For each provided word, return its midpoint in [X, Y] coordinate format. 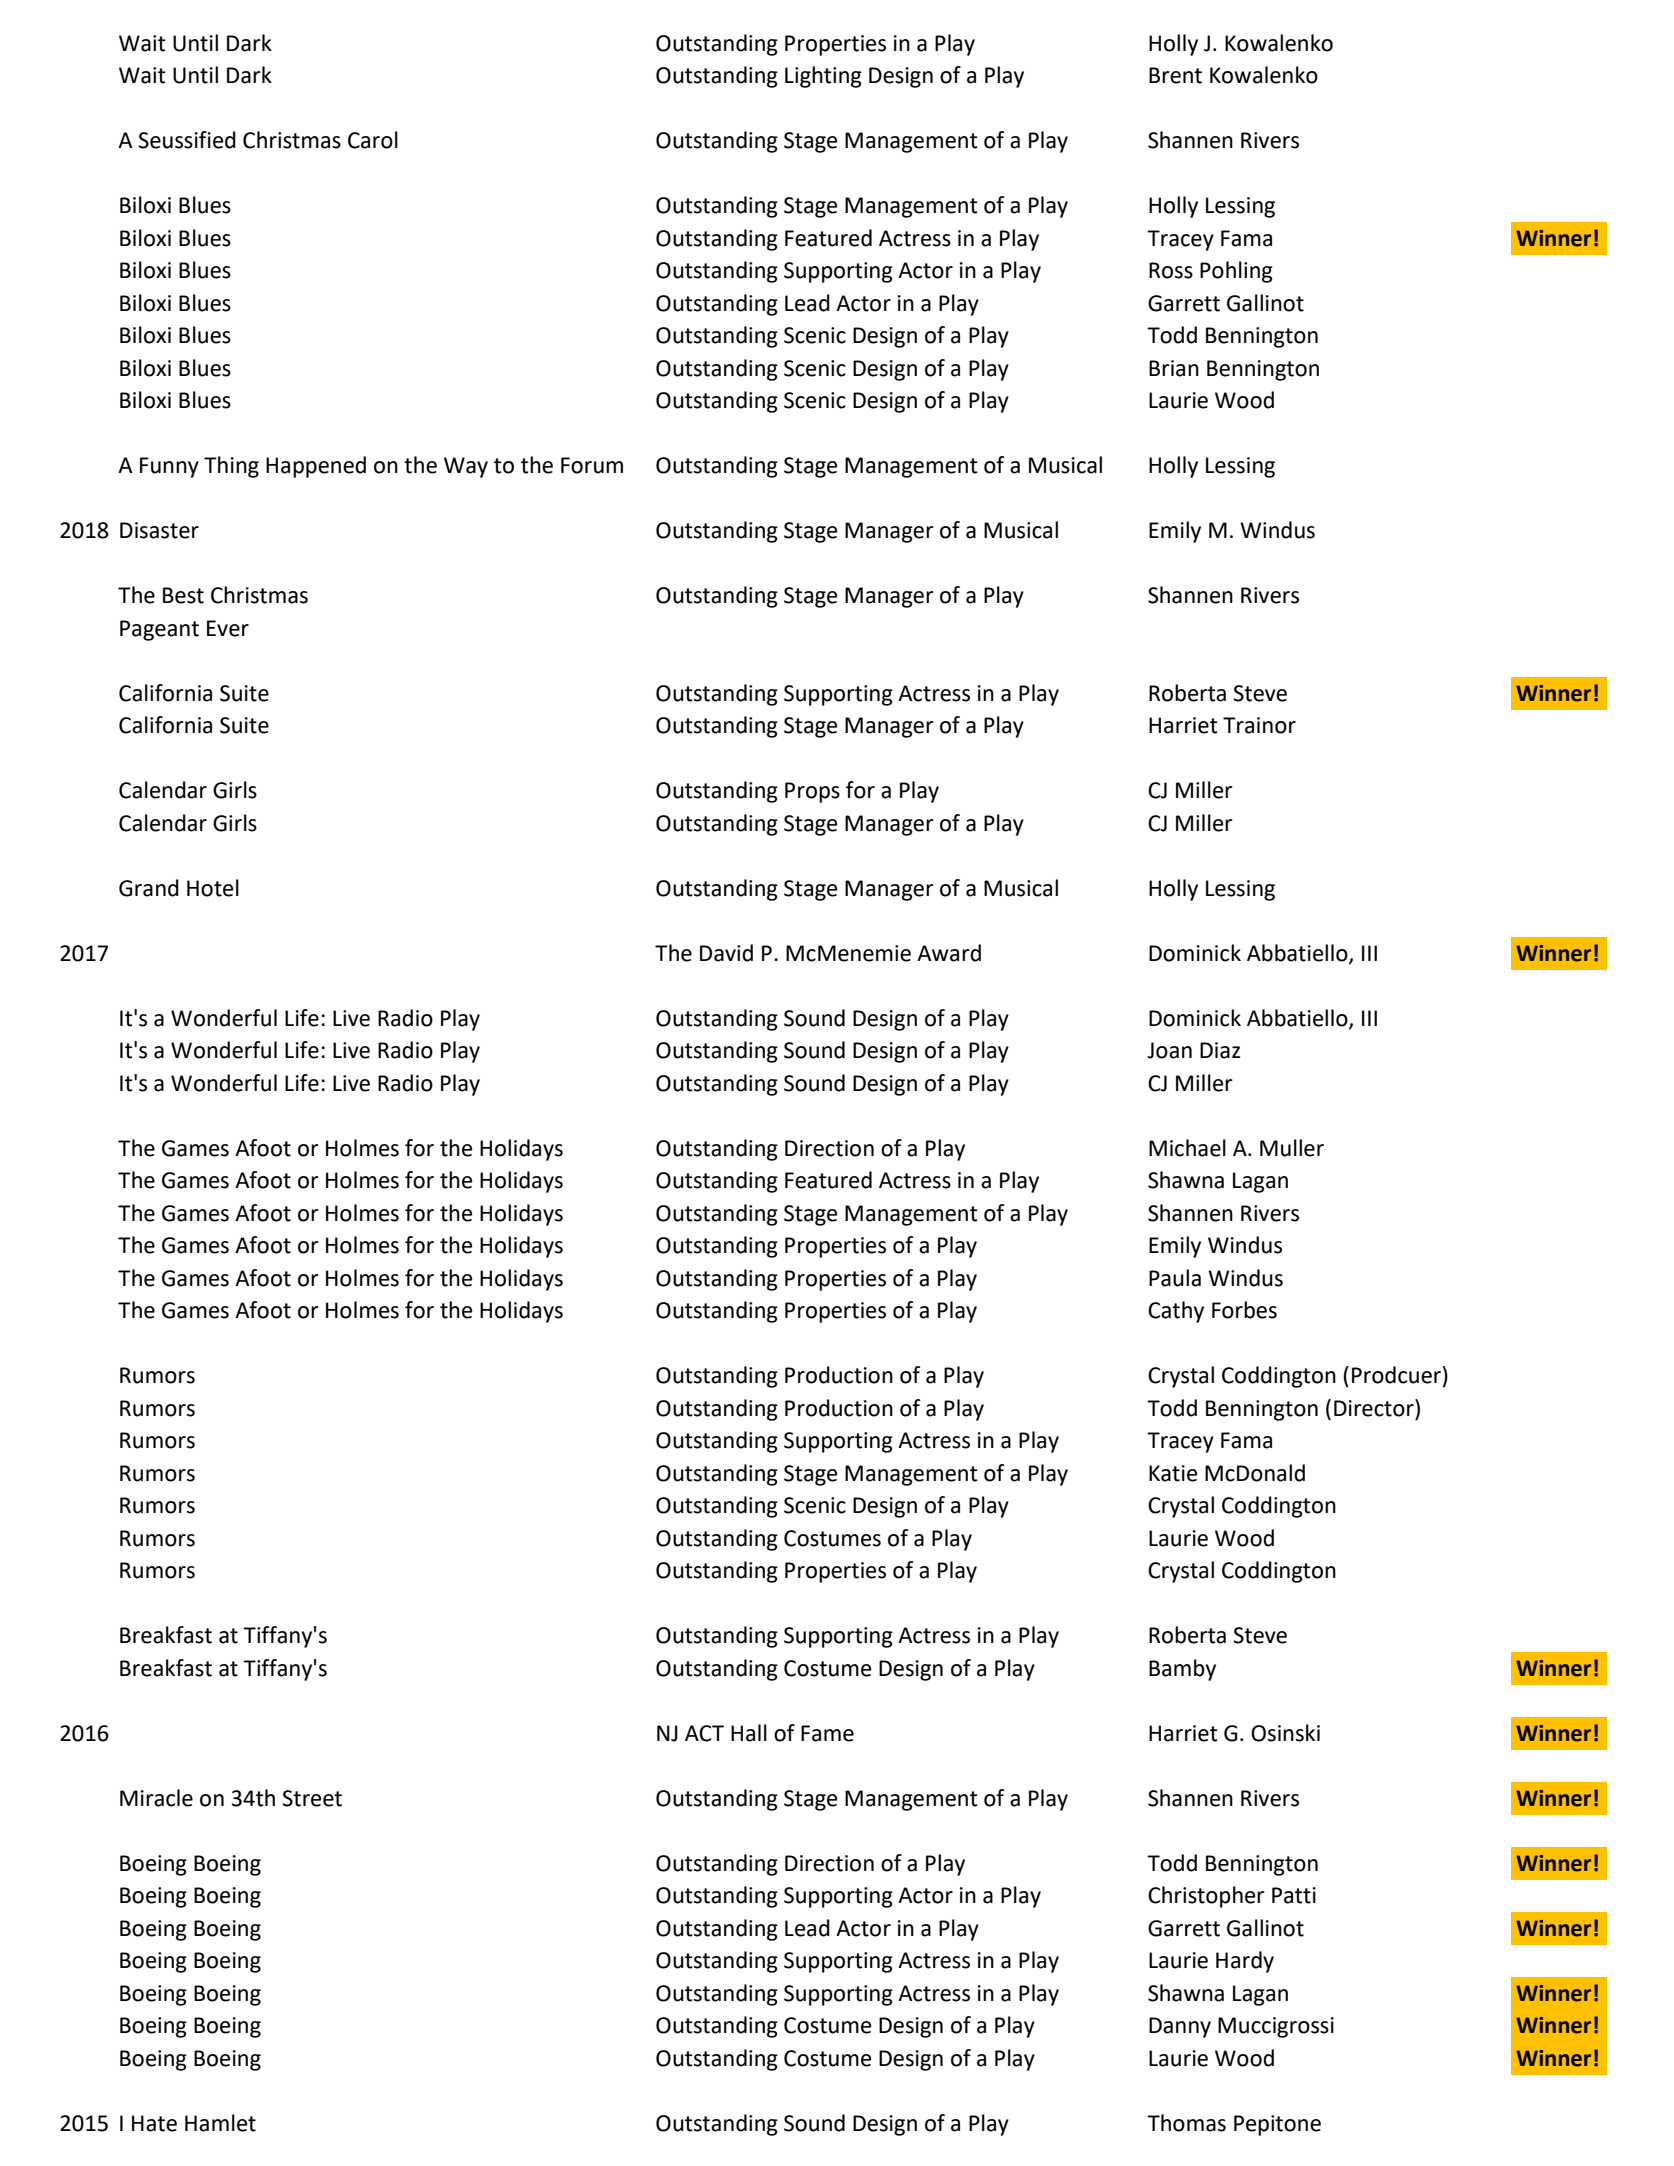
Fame [827, 1733]
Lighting [823, 77]
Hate [154, 2123]
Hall [749, 1733]
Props [812, 792]
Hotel [213, 888]
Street [312, 1798]
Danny [1180, 2027]
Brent [1175, 75]
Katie [1173, 1473]
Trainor [1259, 725]
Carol [373, 140]
